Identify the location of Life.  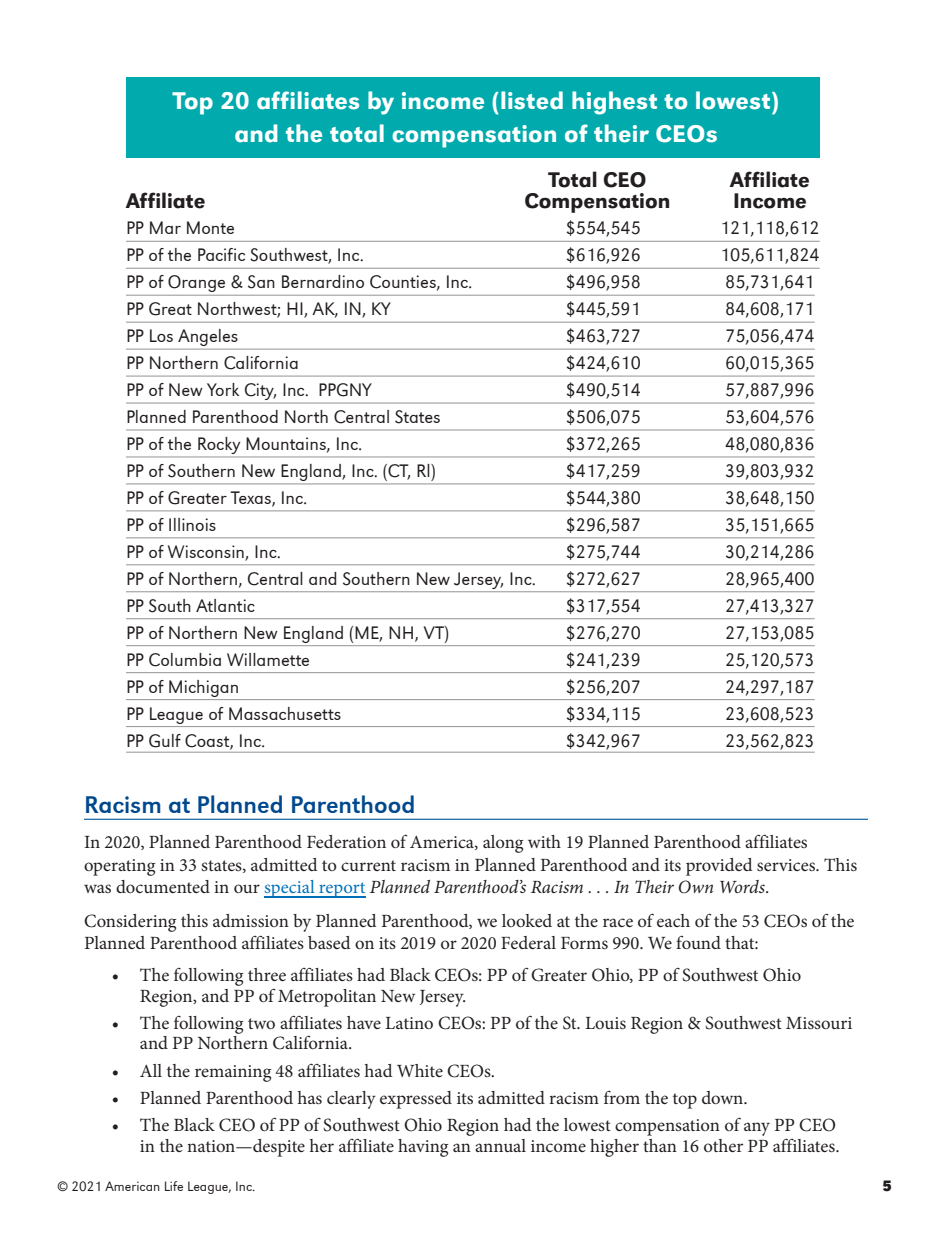
(174, 1186).
